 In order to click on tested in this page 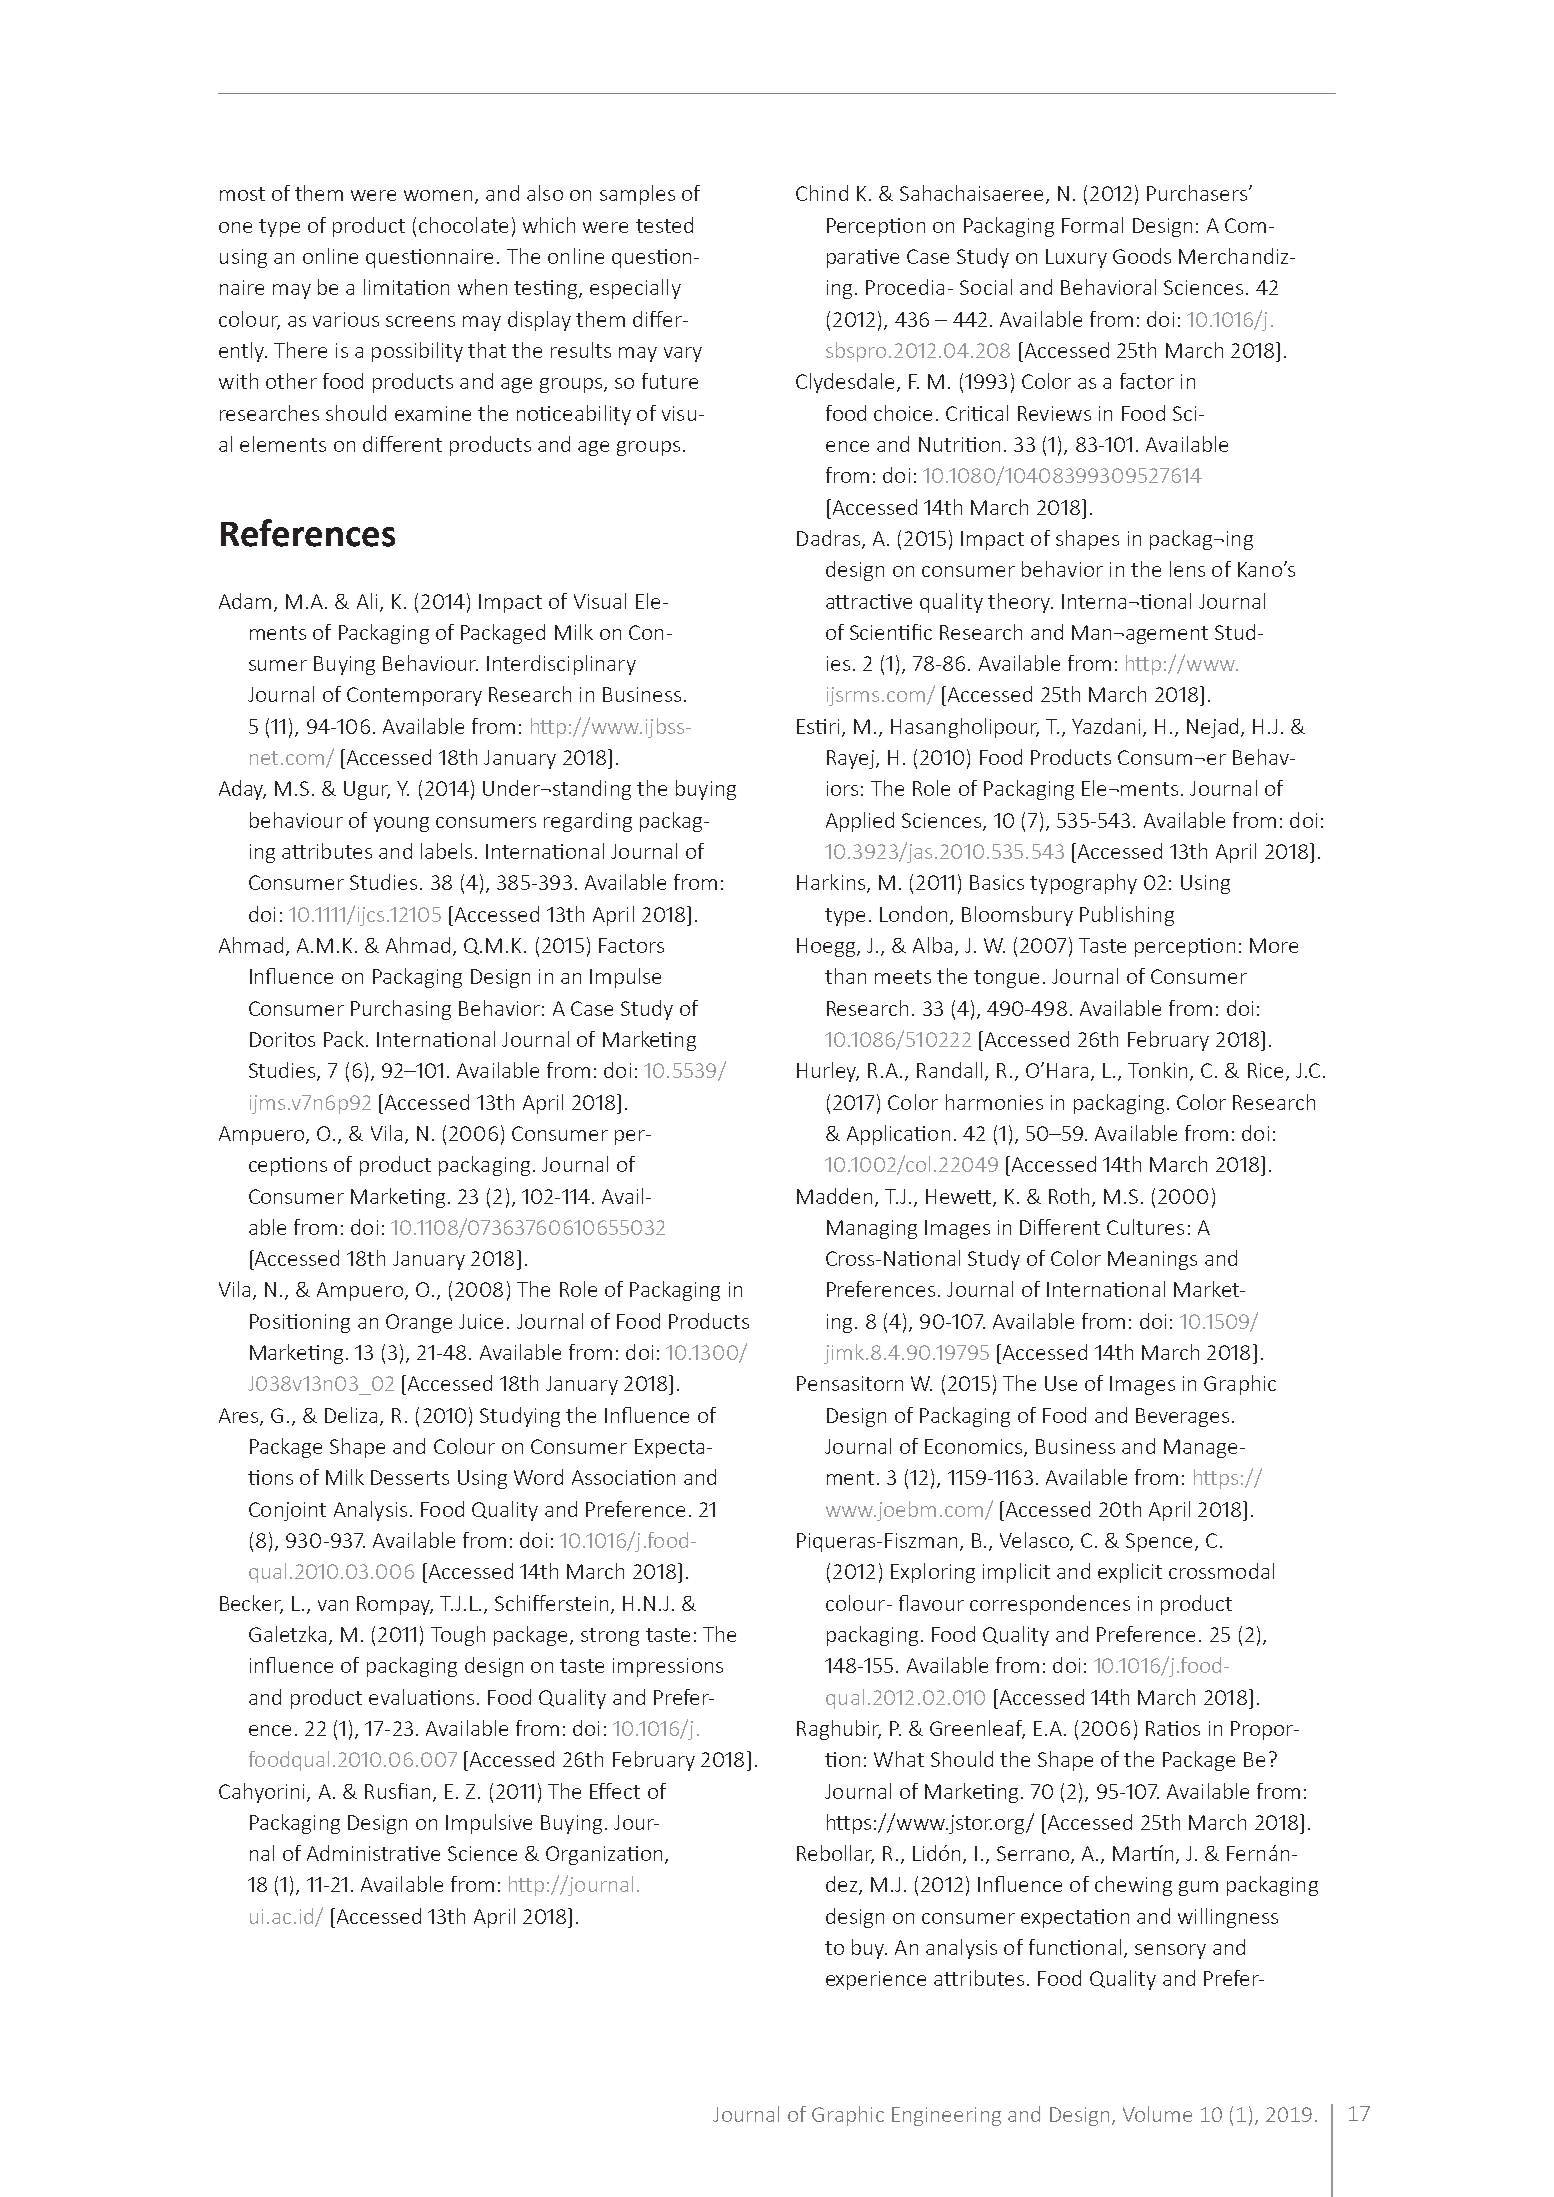, I will do `click(664, 225)`.
